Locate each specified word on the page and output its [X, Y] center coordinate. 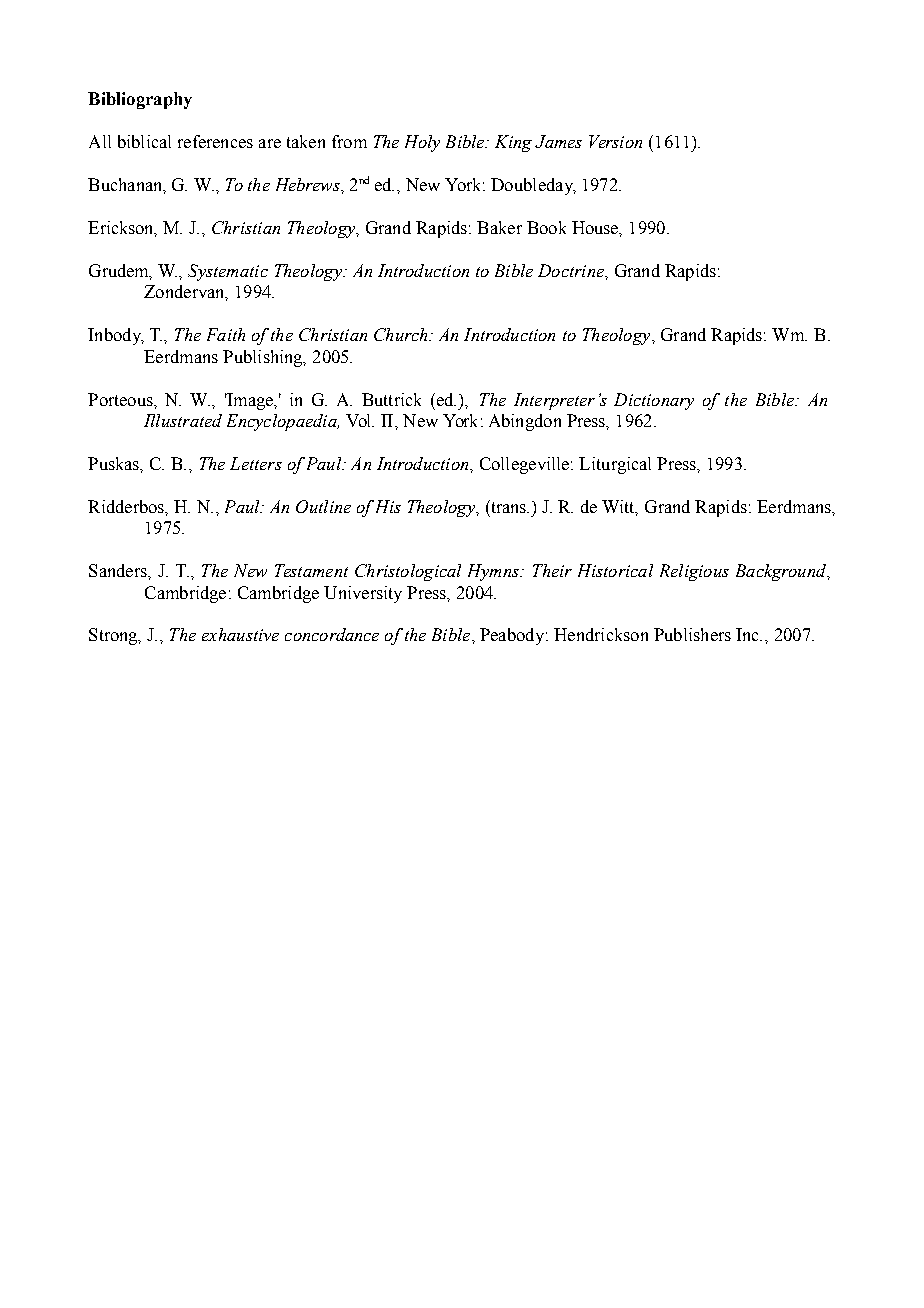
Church [402, 334]
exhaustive [240, 634]
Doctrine [572, 270]
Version [615, 141]
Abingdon [525, 422]
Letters [256, 463]
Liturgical [615, 465]
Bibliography [140, 100]
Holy [422, 143]
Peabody [513, 636]
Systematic [228, 272]
